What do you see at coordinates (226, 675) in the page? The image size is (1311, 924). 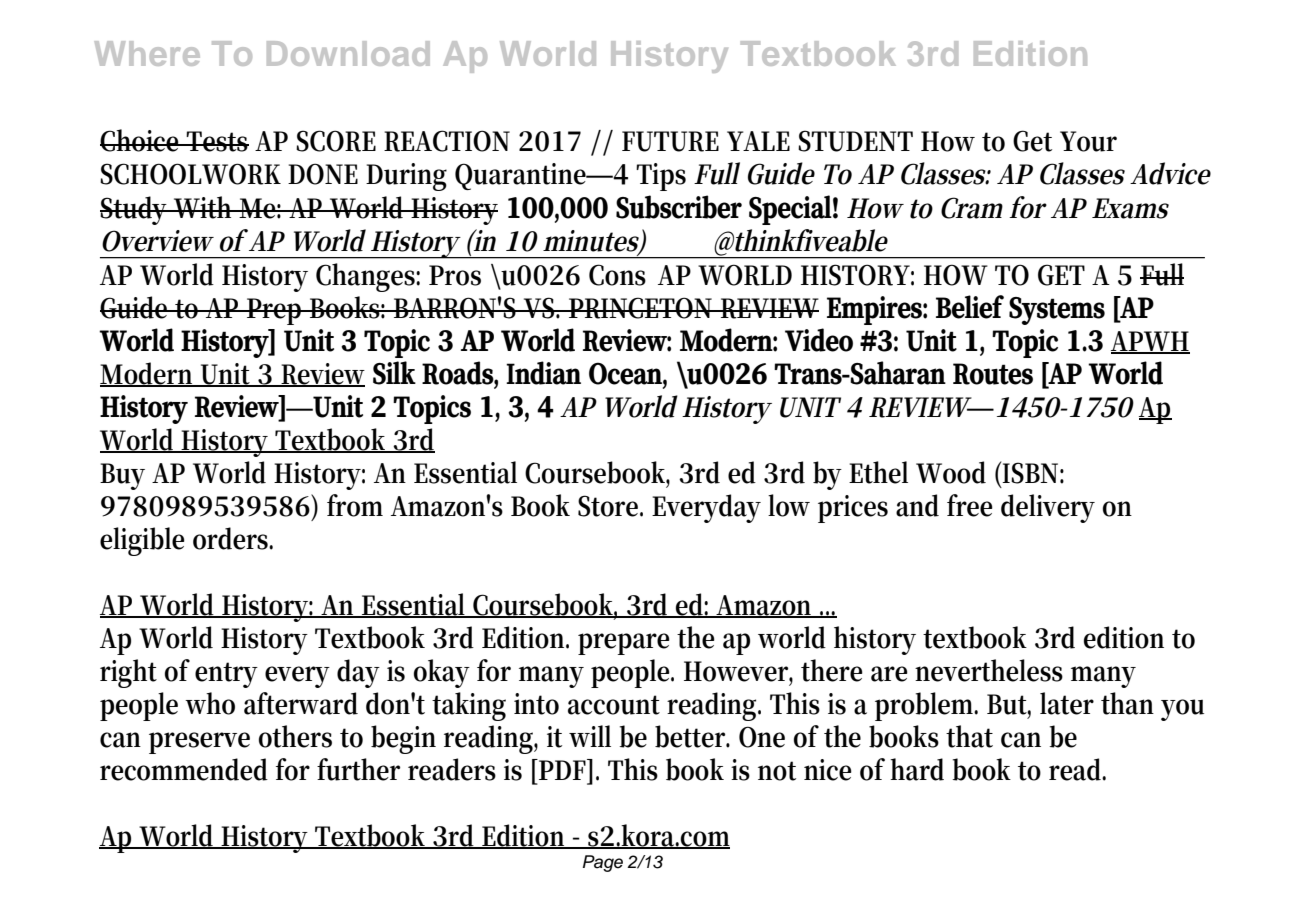 I see `entry` at bounding box center [226, 675].
